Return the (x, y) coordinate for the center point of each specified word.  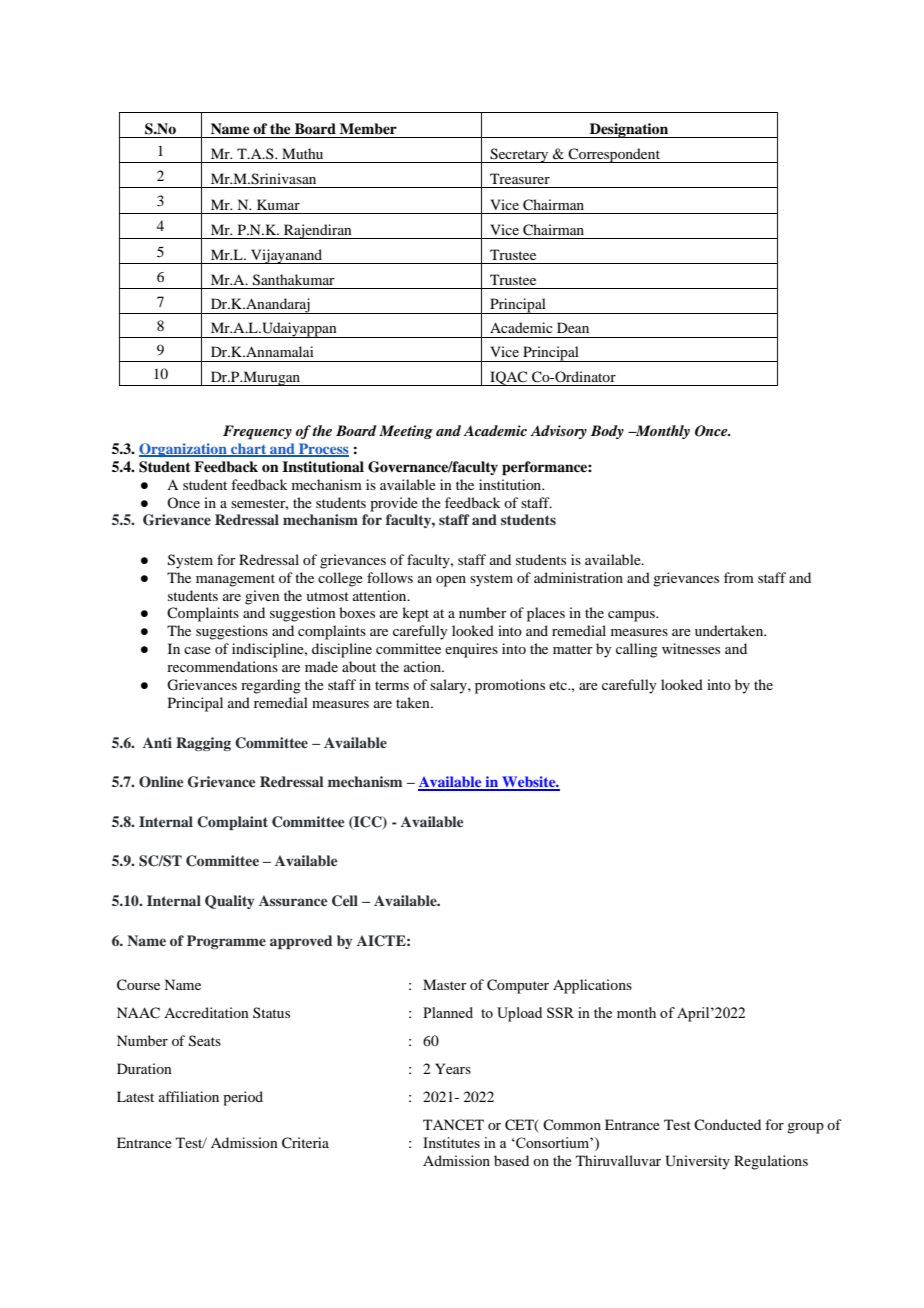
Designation (629, 130)
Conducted (727, 1124)
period (243, 1098)
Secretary (519, 155)
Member (368, 128)
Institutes (451, 1142)
